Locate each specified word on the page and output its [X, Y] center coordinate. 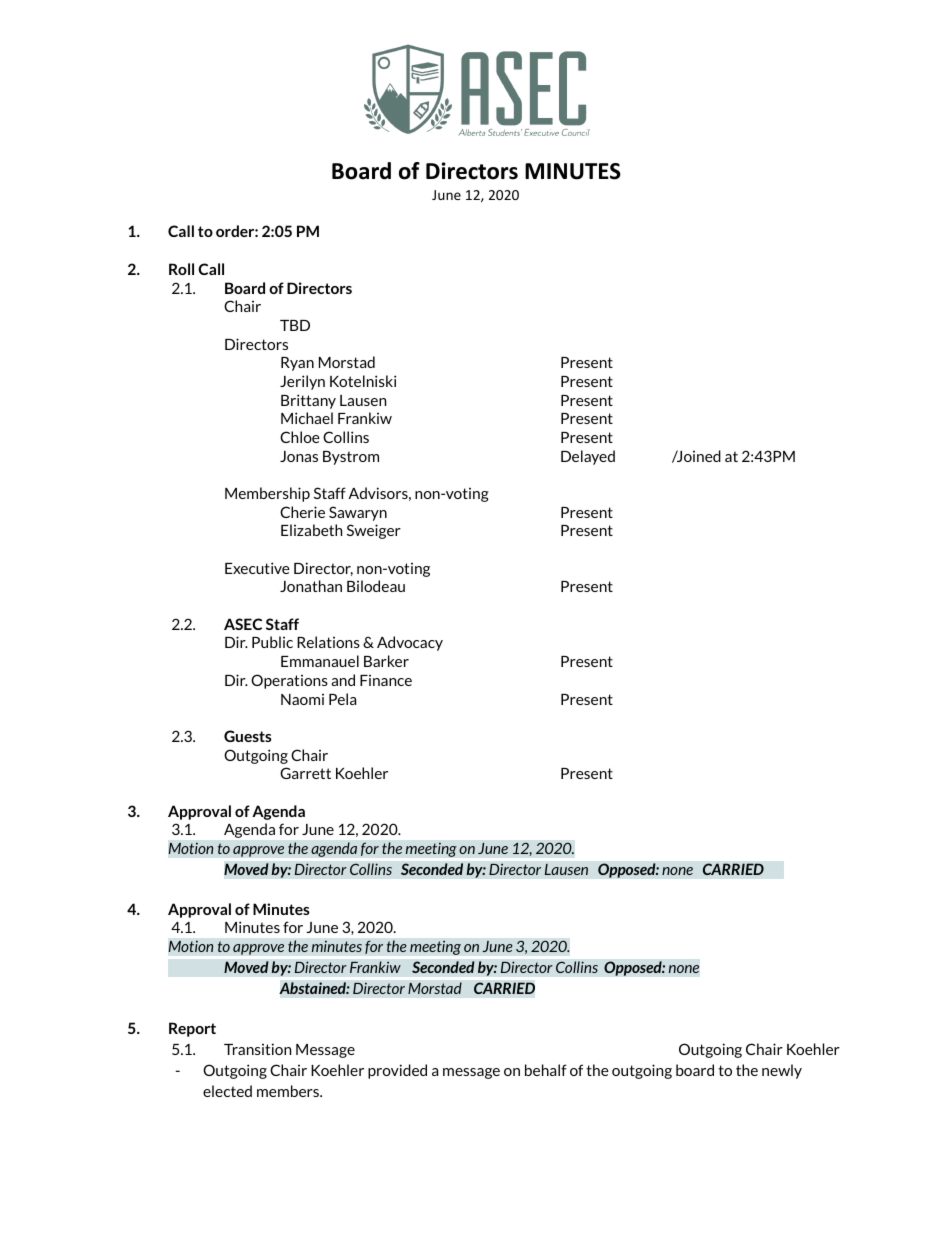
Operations [289, 681]
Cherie [302, 512]
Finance [386, 680]
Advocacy [410, 643]
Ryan [297, 364]
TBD [295, 325]
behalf [546, 1070]
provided [397, 1071]
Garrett [305, 773]
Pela [342, 699]
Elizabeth [311, 530]
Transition [257, 1049]
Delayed [588, 457]
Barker [386, 661]
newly [782, 1071]
